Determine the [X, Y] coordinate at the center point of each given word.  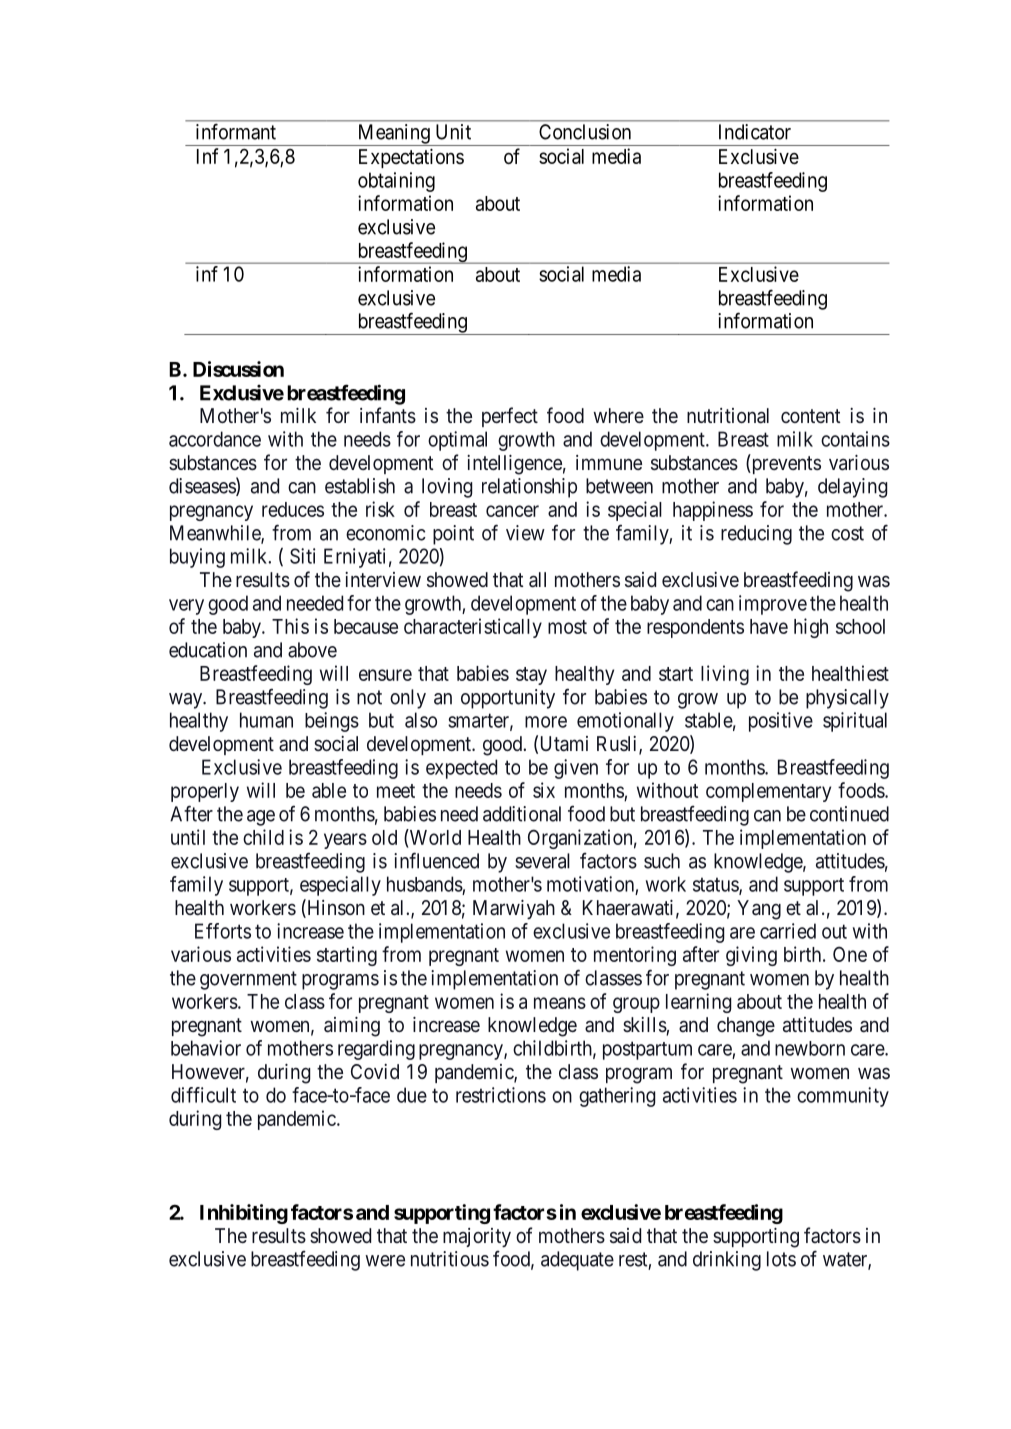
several [542, 861]
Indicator [755, 132]
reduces [293, 509]
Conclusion [585, 132]
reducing [756, 535]
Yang [759, 910]
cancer [512, 511]
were [385, 1261]
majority [477, 1238]
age [261, 818]
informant [236, 131]
